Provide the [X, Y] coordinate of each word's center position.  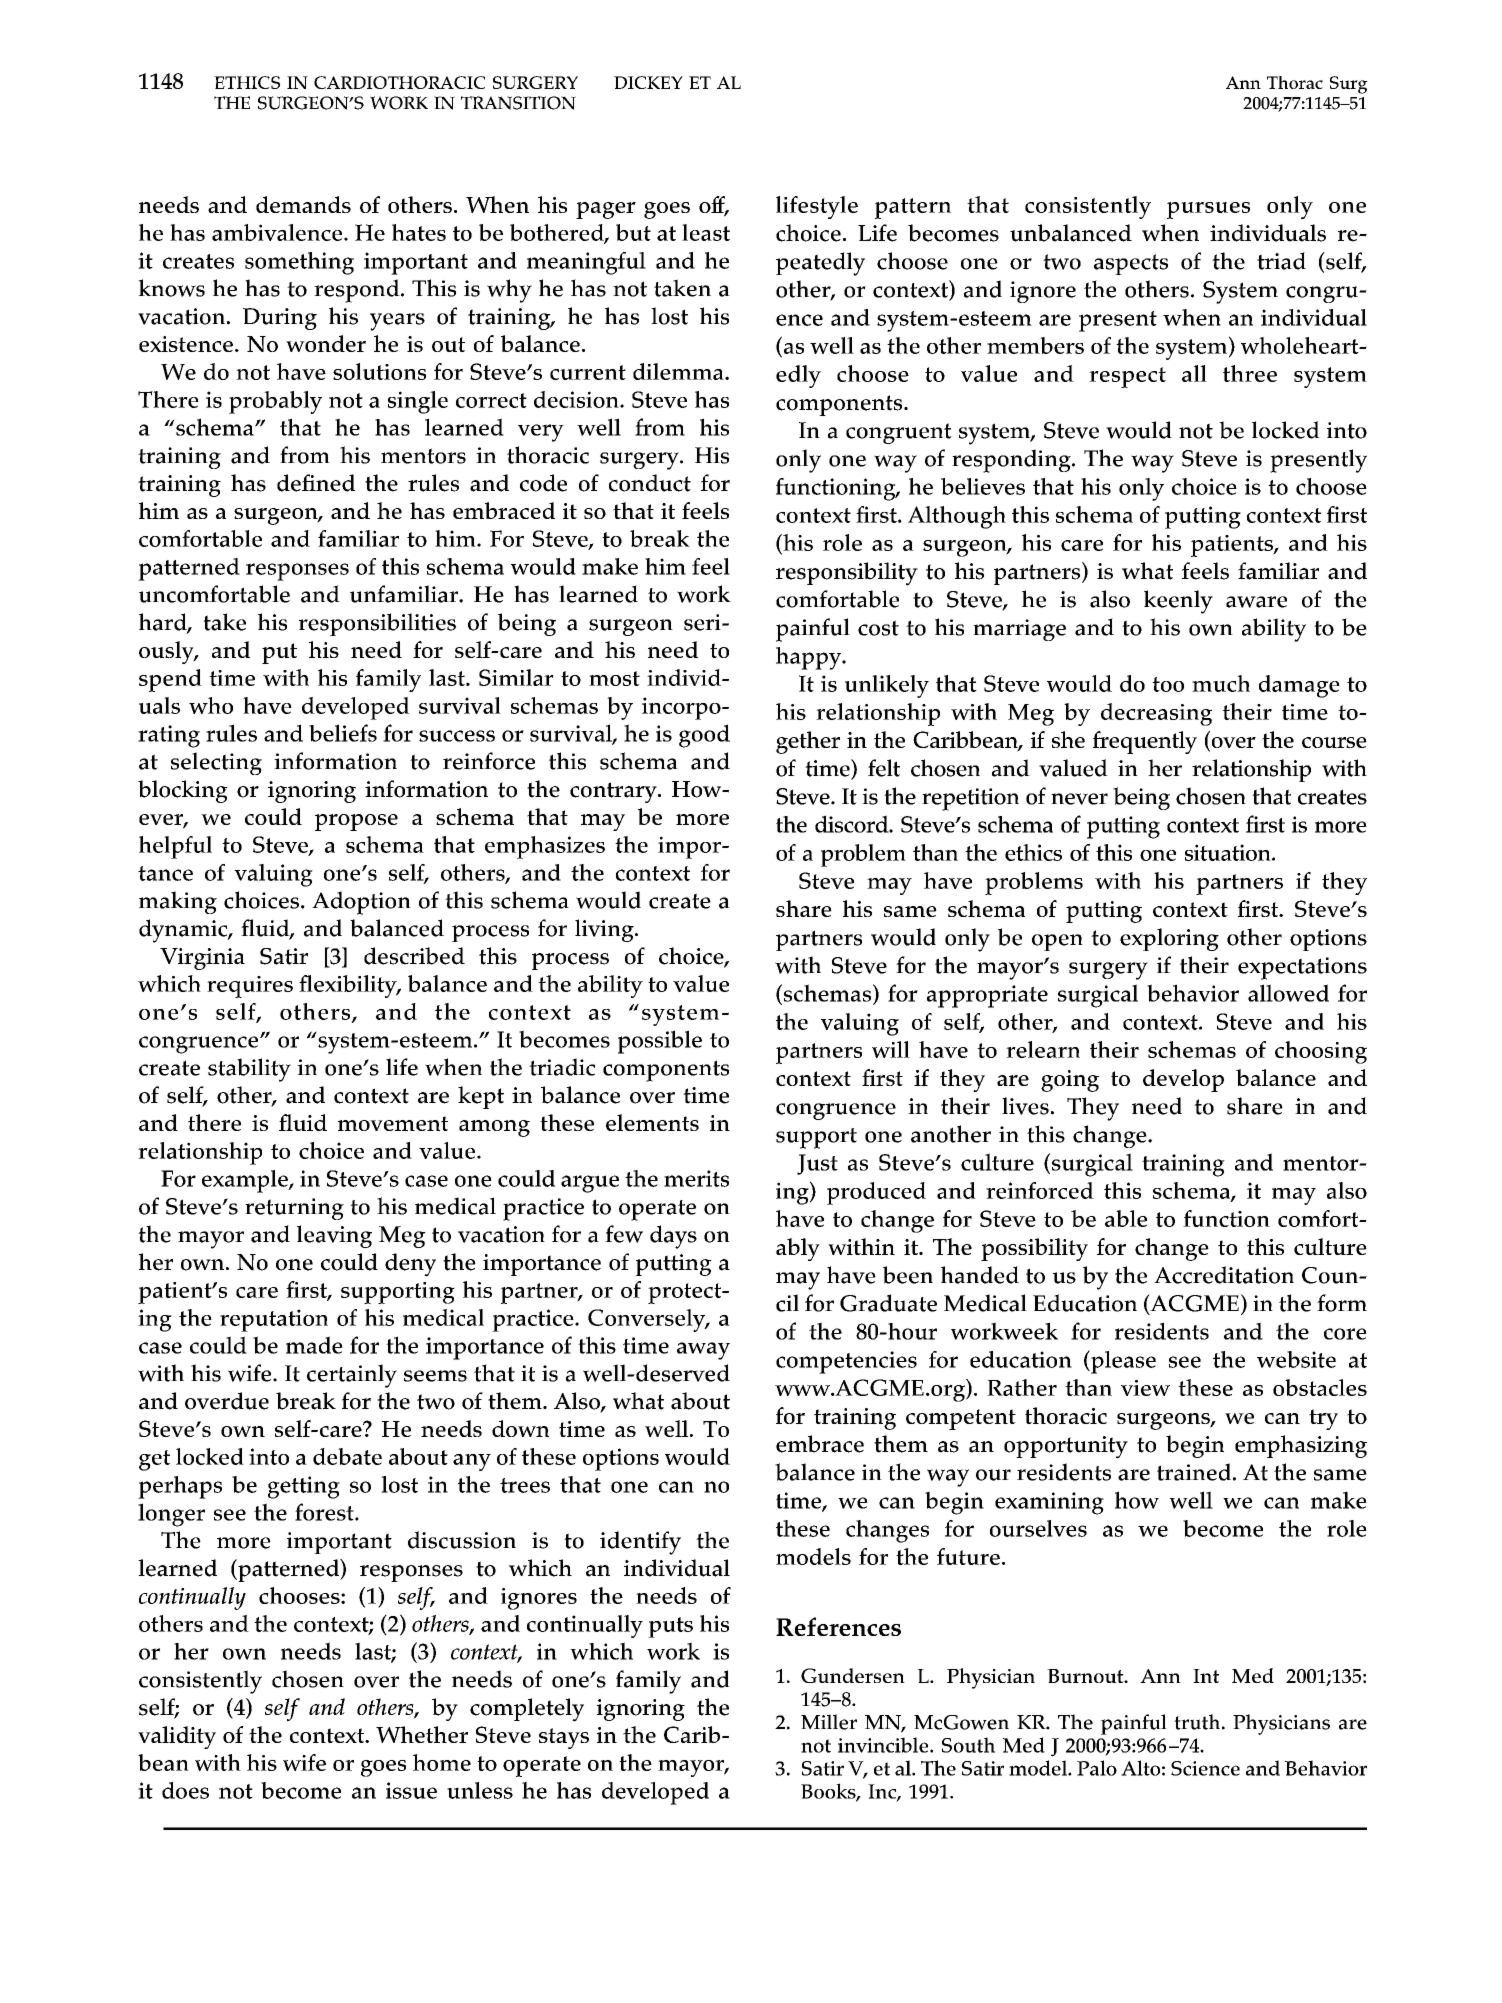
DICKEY [648, 82]
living [605, 930]
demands [303, 204]
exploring [1169, 939]
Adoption [361, 903]
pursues [1208, 210]
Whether [422, 1734]
